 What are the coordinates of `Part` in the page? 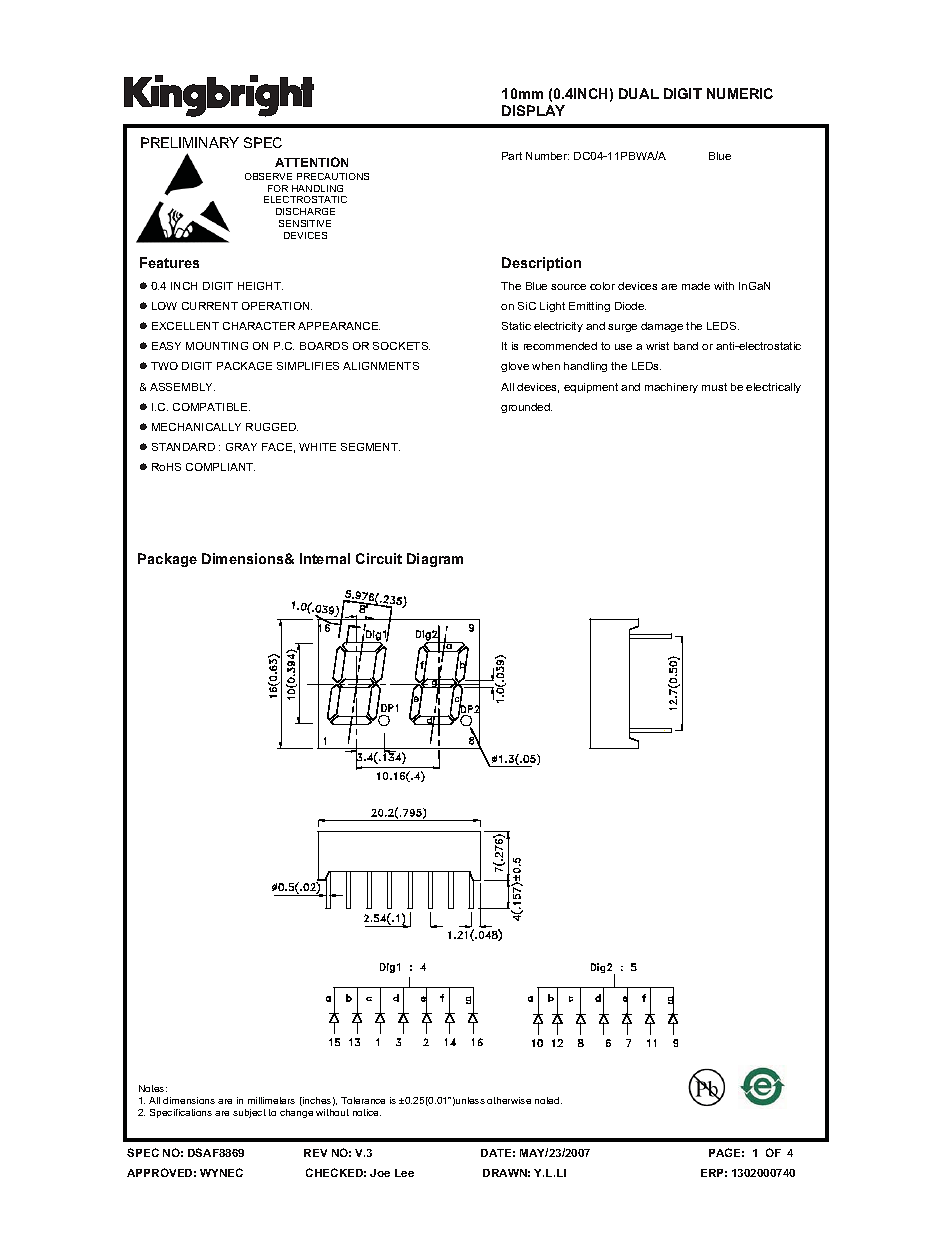 It's located at (512, 156).
